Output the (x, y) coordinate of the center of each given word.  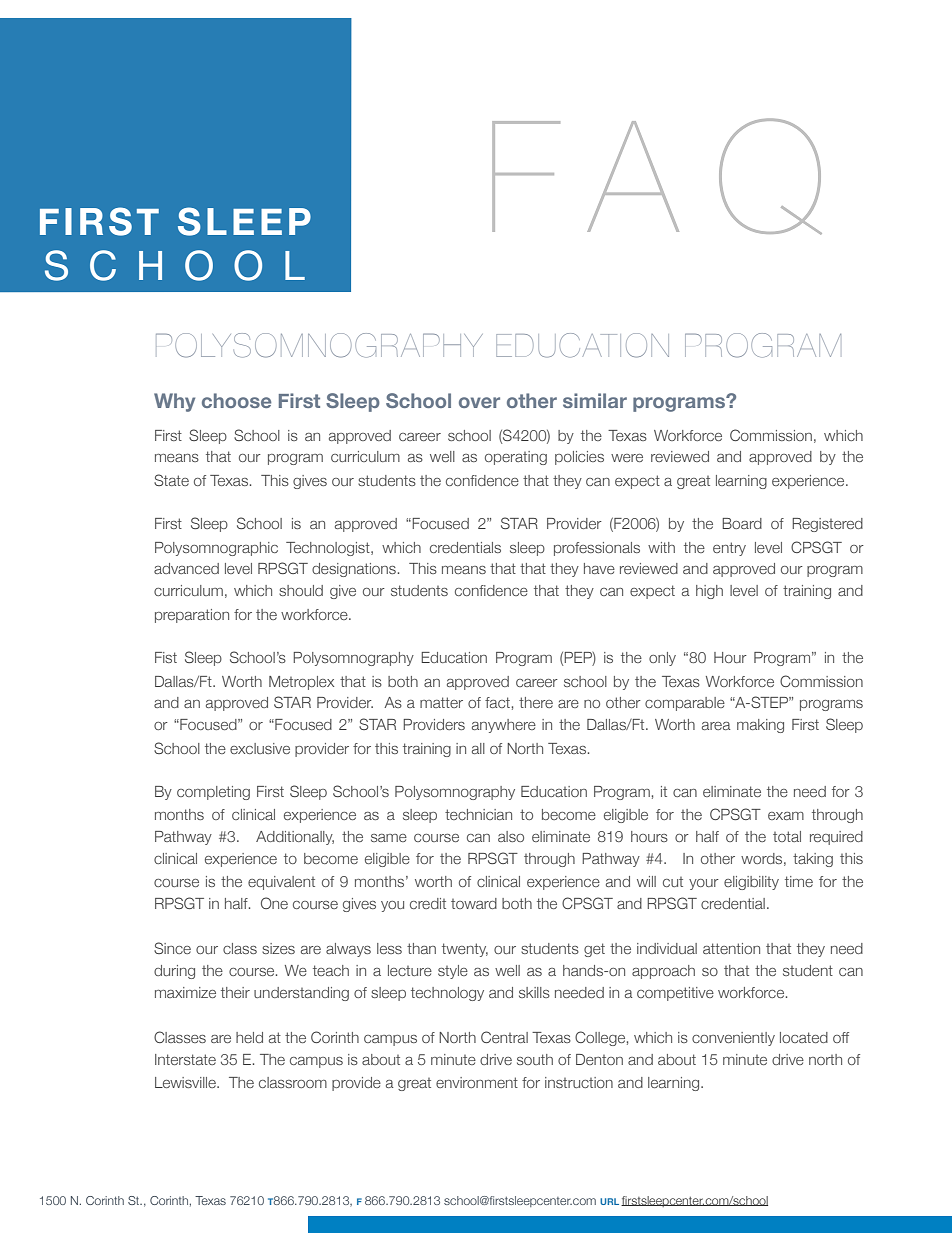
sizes (278, 948)
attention (731, 948)
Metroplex (301, 683)
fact (497, 702)
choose (236, 400)
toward (474, 903)
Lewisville (186, 1082)
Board (742, 523)
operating (516, 458)
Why (174, 402)
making (760, 726)
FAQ (657, 176)
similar (595, 400)
